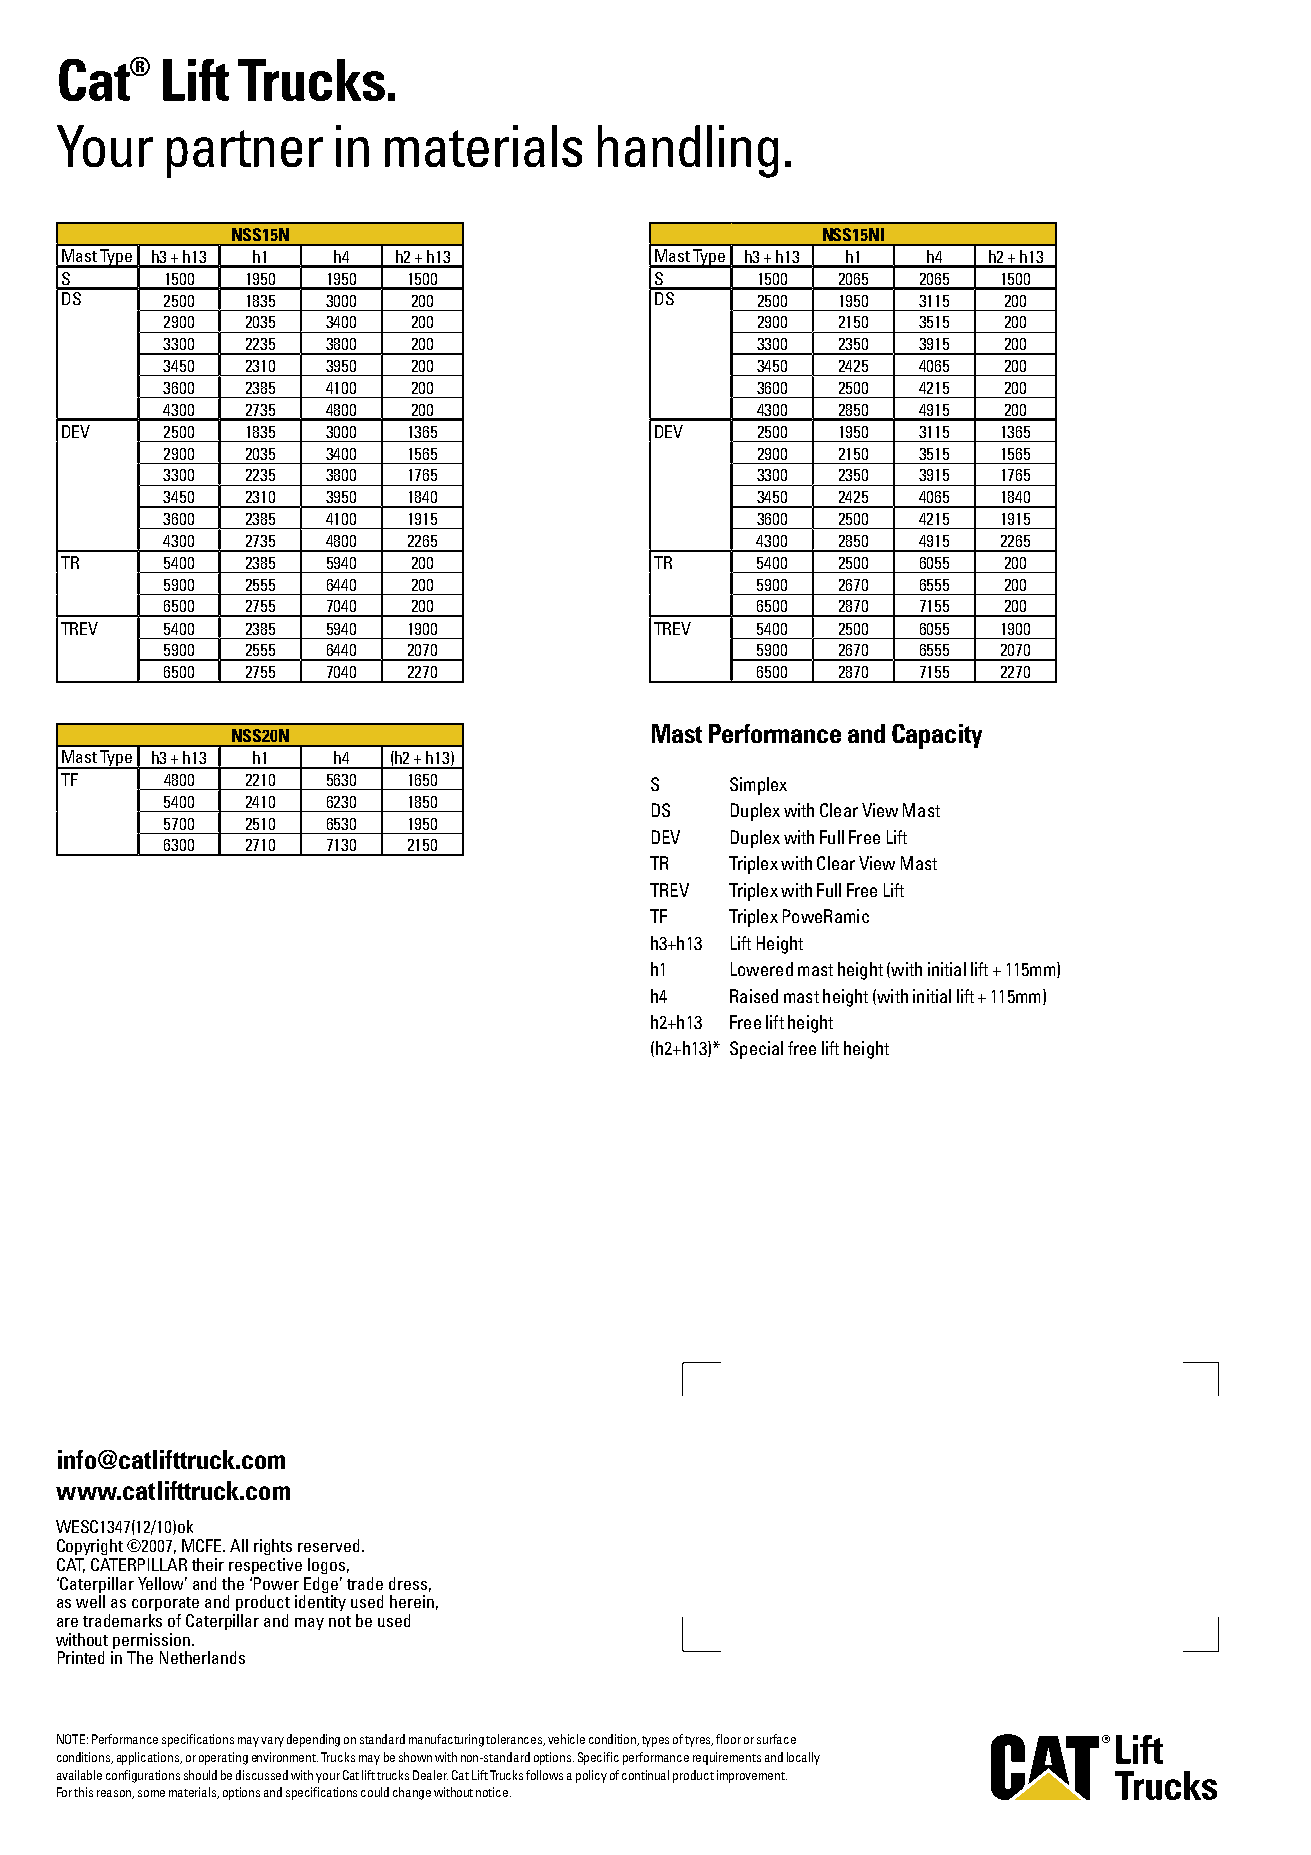  Describe the element at coordinates (758, 786) in the document. I see `Simplex` at that location.
